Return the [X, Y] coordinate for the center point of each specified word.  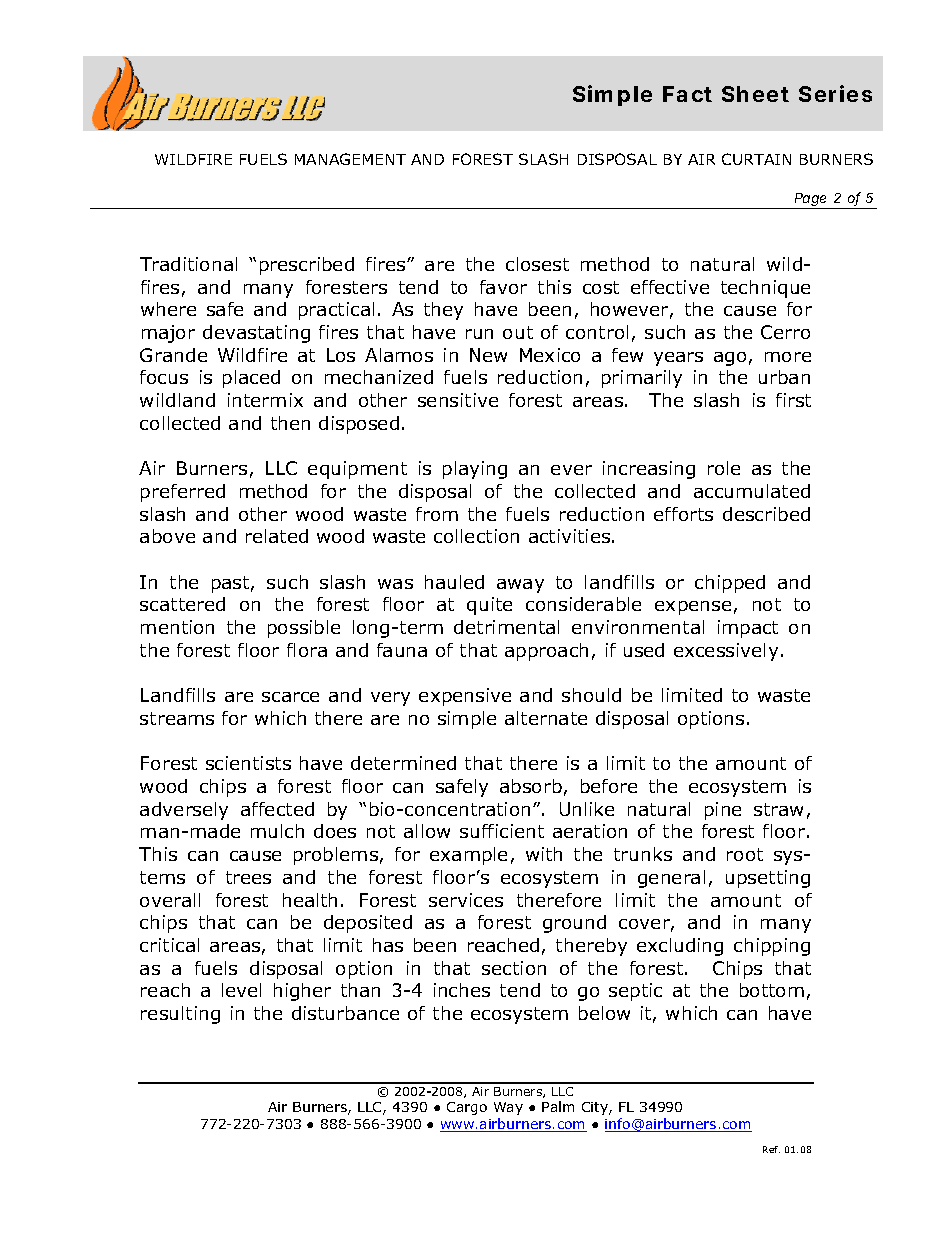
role [724, 468]
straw [778, 809]
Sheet [755, 94]
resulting [180, 1015]
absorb [531, 786]
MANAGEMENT [350, 159]
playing [475, 470]
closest [537, 264]
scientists [248, 763]
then [290, 423]
